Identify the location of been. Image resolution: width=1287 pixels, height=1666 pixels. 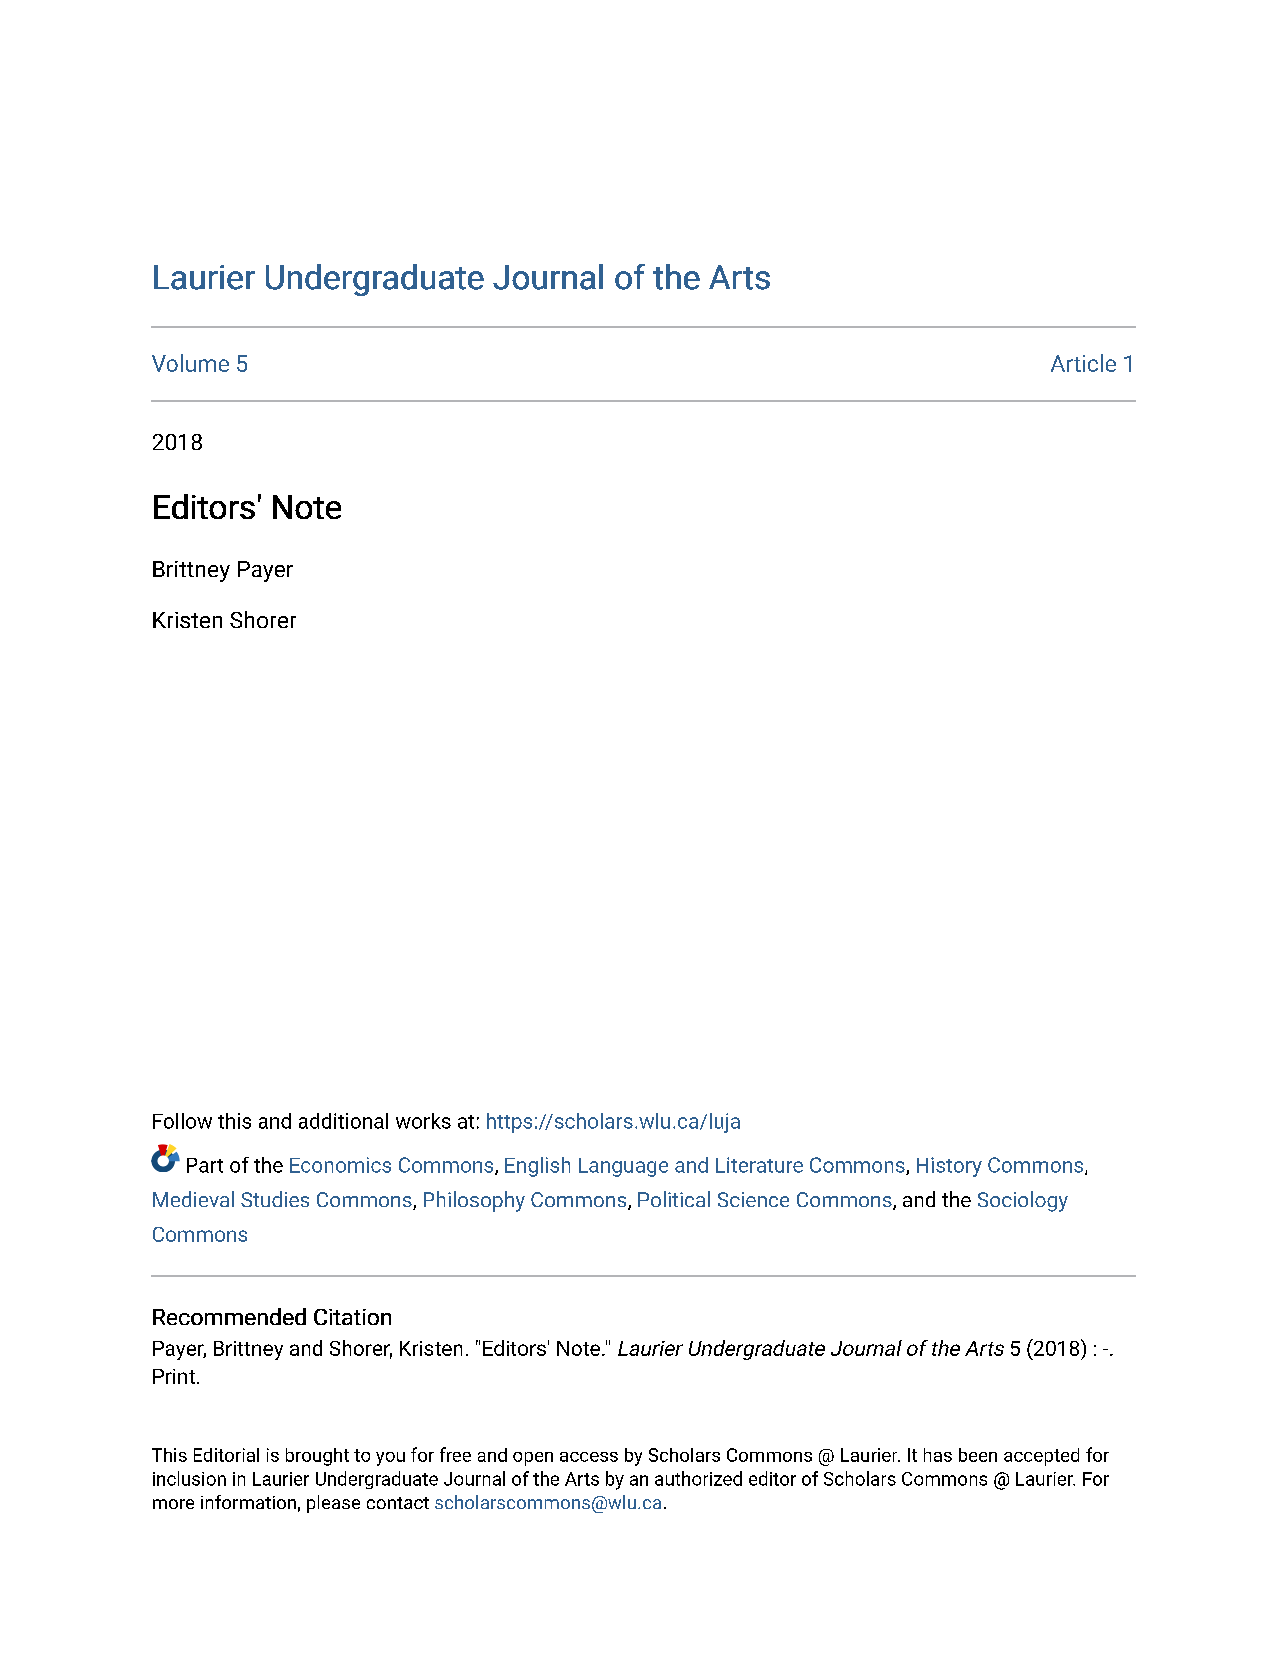
(978, 1455).
